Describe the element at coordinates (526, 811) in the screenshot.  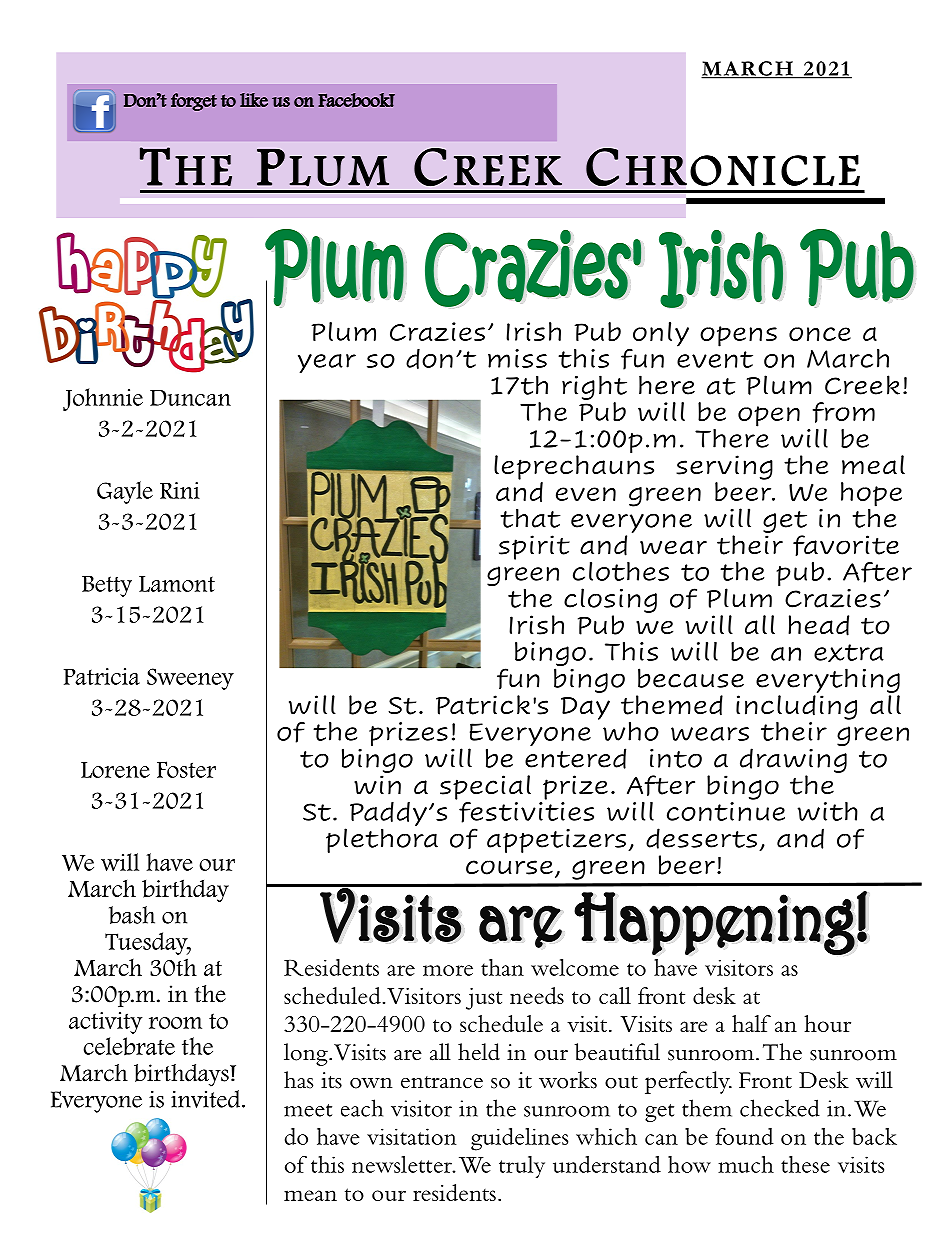
I see `festivities` at that location.
